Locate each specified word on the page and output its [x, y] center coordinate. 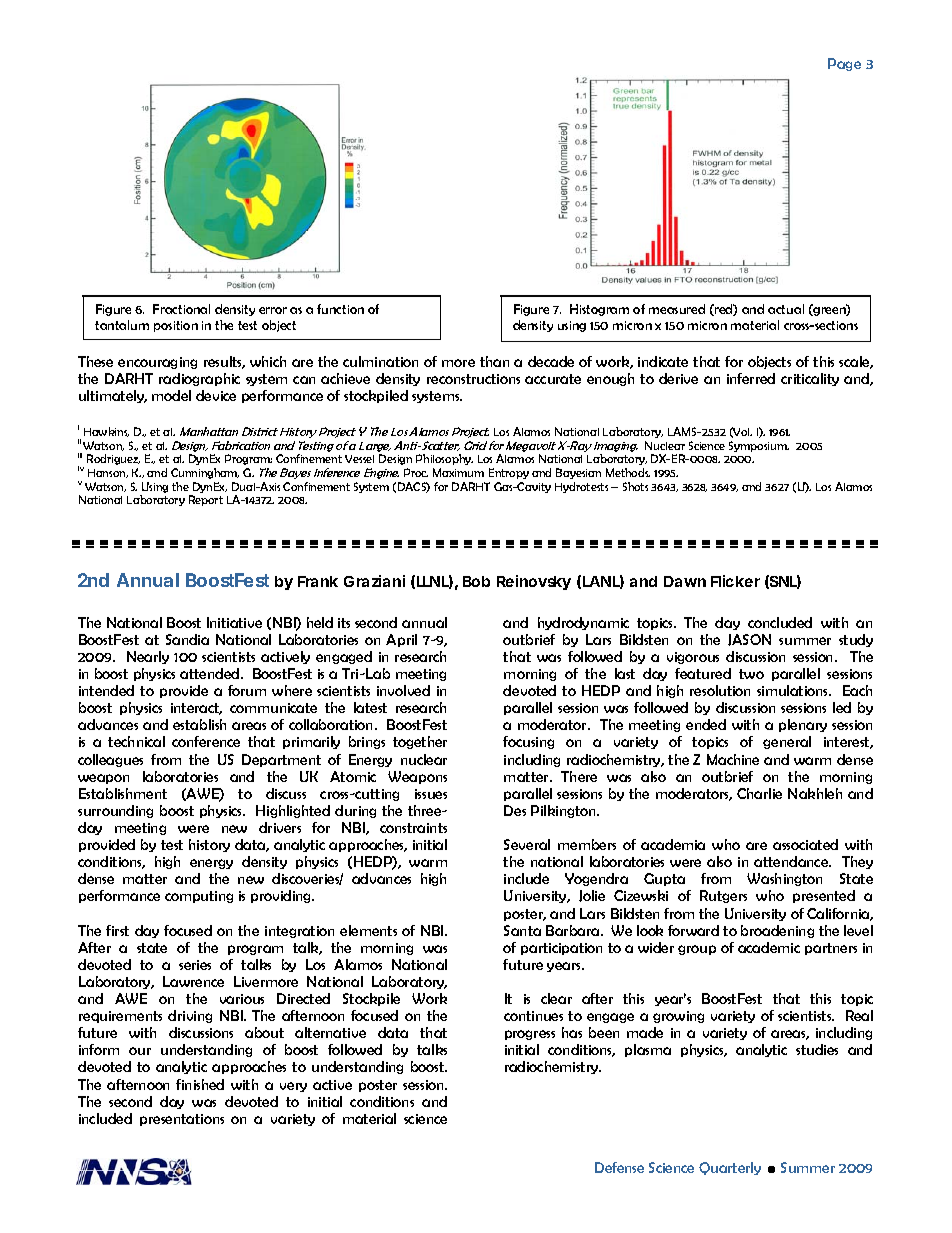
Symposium [759, 446]
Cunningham [205, 473]
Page [844, 64]
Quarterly [730, 1168]
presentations [182, 1120]
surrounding [115, 811]
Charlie [759, 793]
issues [431, 794]
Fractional [181, 309]
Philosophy [444, 459]
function [340, 309]
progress [530, 1035]
